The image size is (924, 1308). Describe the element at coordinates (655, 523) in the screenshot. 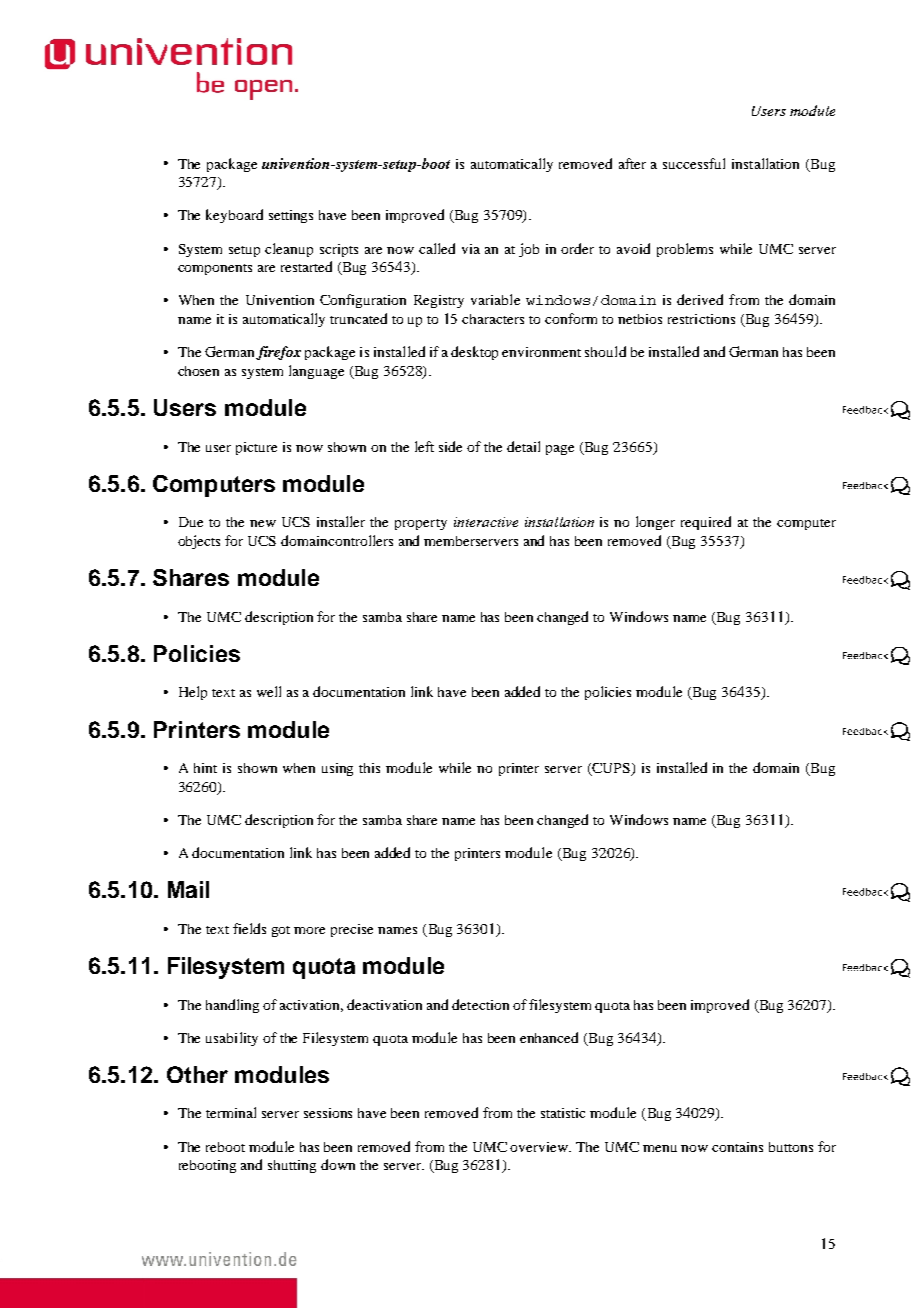

I see `longer` at that location.
